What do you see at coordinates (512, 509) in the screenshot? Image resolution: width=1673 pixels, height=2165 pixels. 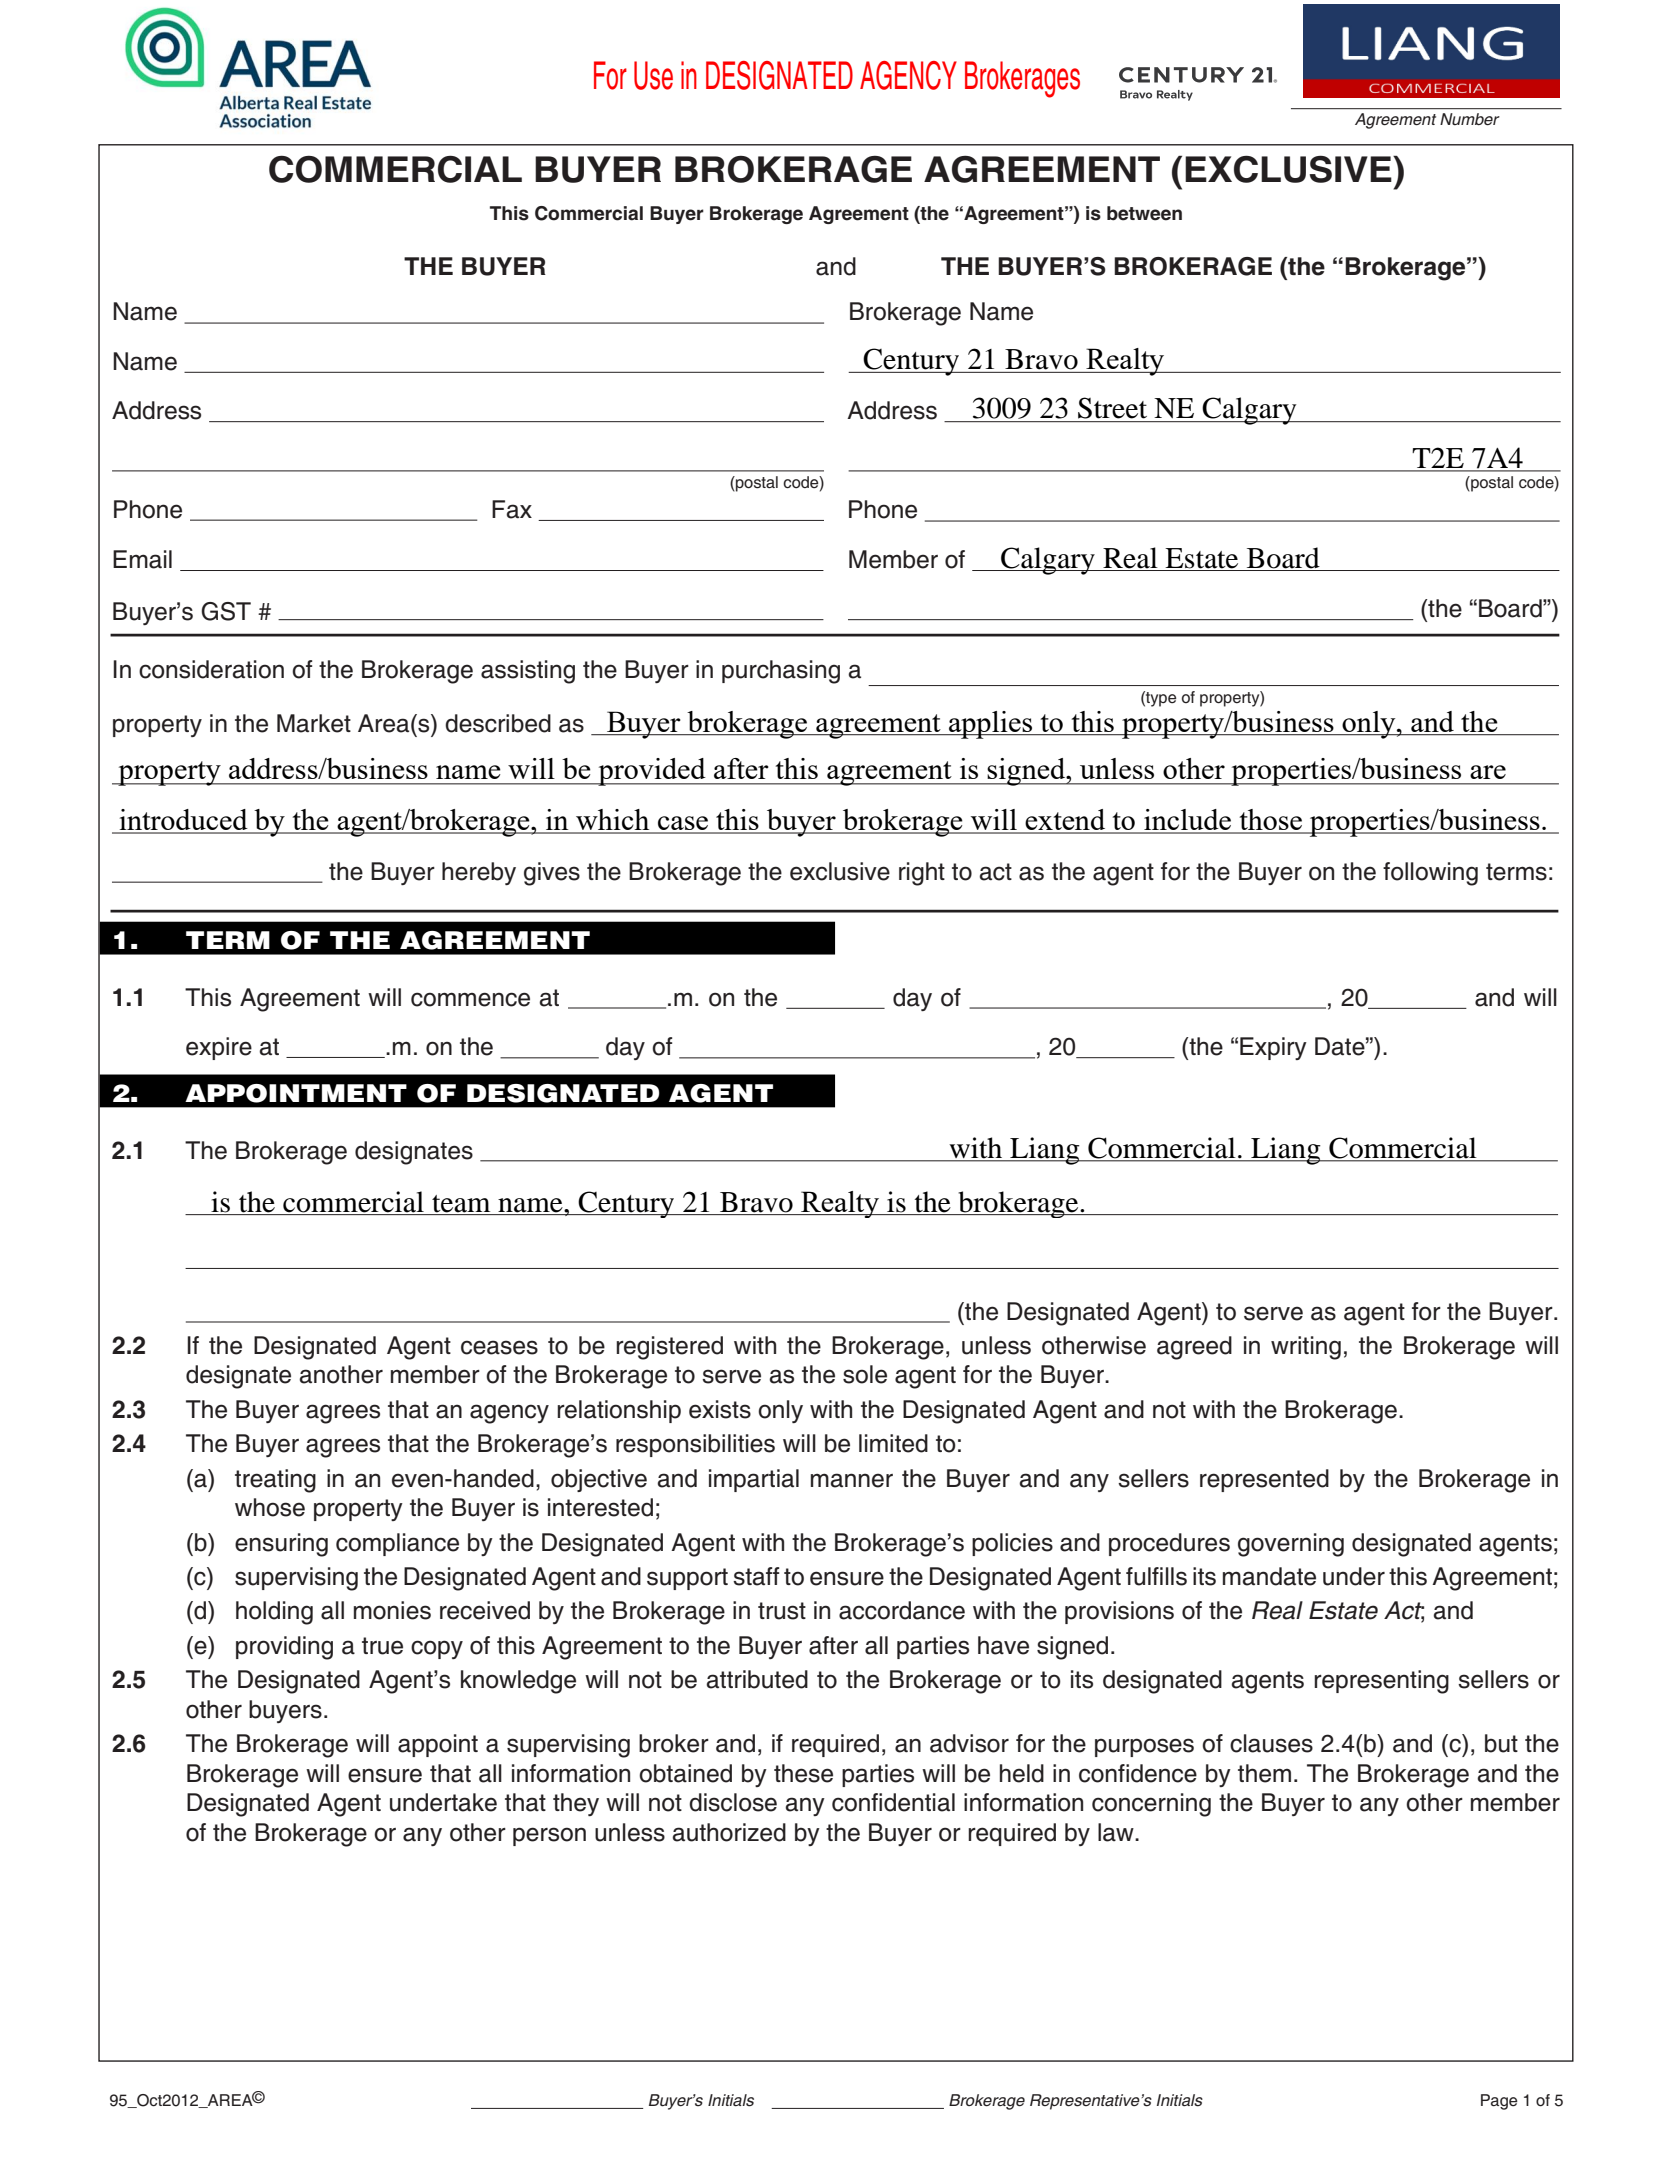 I see `Fax` at bounding box center [512, 509].
